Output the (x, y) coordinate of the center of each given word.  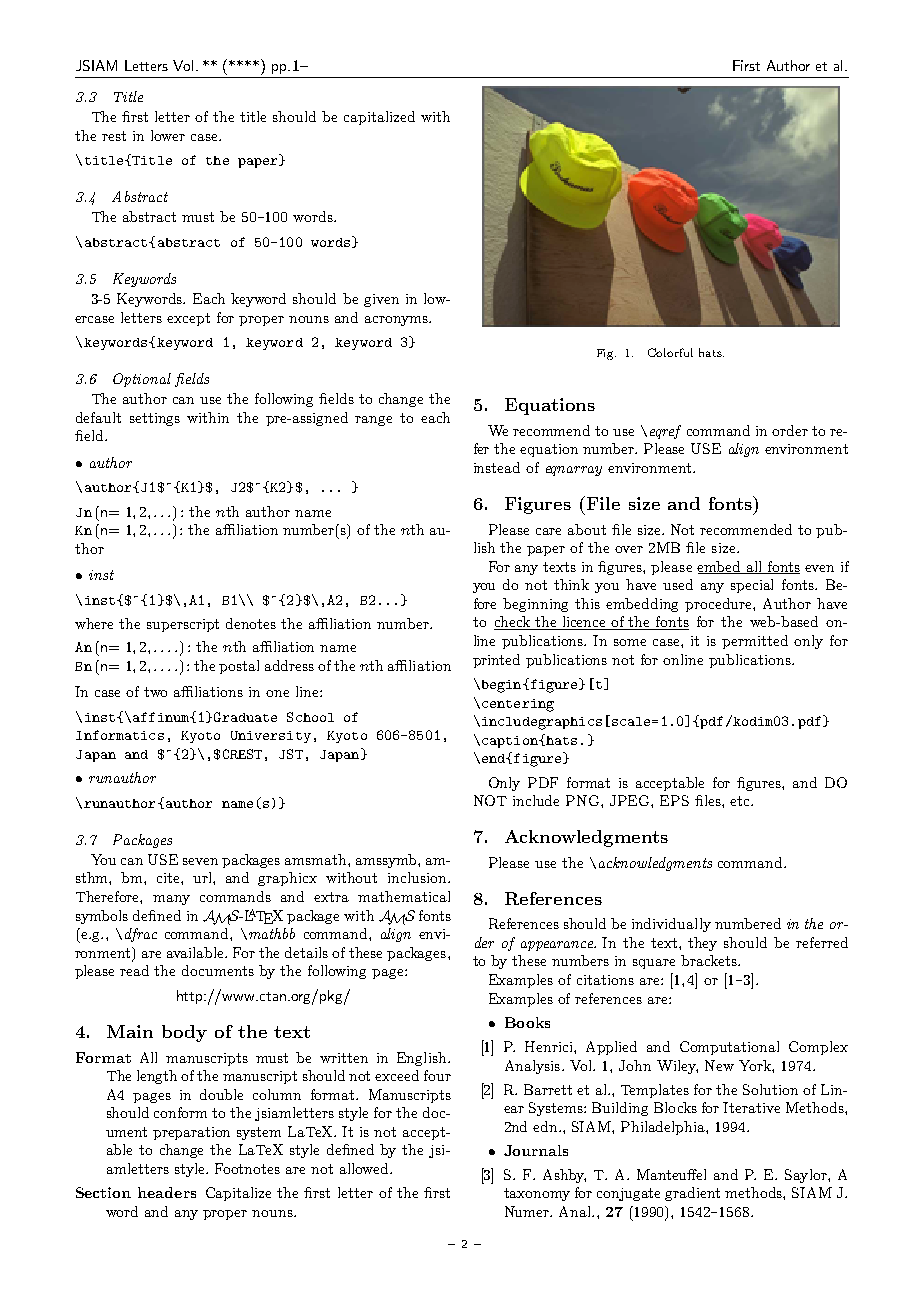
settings (155, 419)
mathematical (404, 896)
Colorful (670, 352)
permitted (755, 642)
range (373, 421)
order (790, 430)
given (381, 300)
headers (167, 1192)
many (171, 900)
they (702, 944)
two (155, 692)
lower (168, 135)
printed (496, 661)
